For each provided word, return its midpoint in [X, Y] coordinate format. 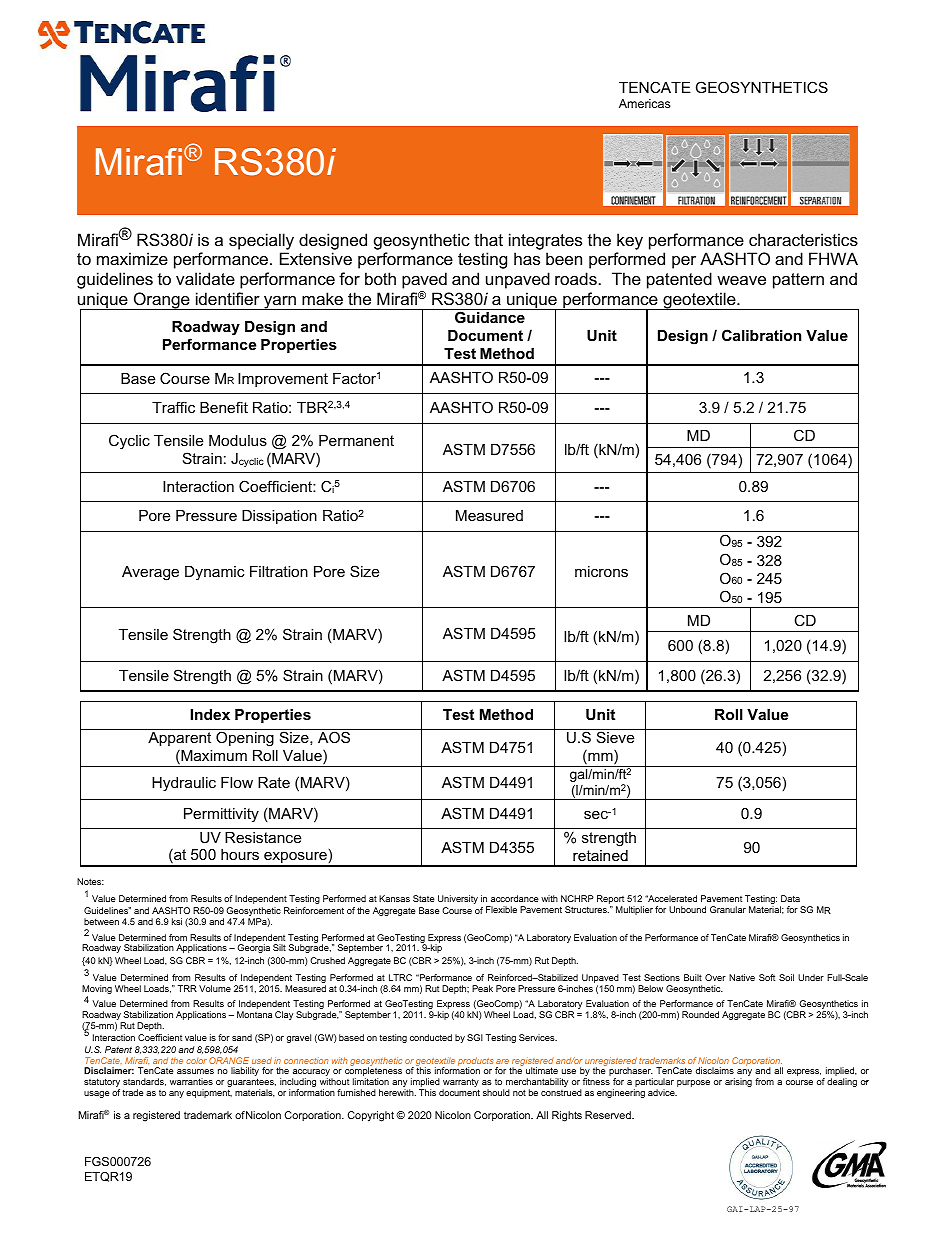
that [488, 239]
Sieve [615, 737]
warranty [460, 1084]
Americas [644, 103]
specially [261, 241]
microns [601, 571]
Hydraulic [184, 784]
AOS [334, 737]
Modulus [238, 440]
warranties [191, 1081]
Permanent [356, 440]
